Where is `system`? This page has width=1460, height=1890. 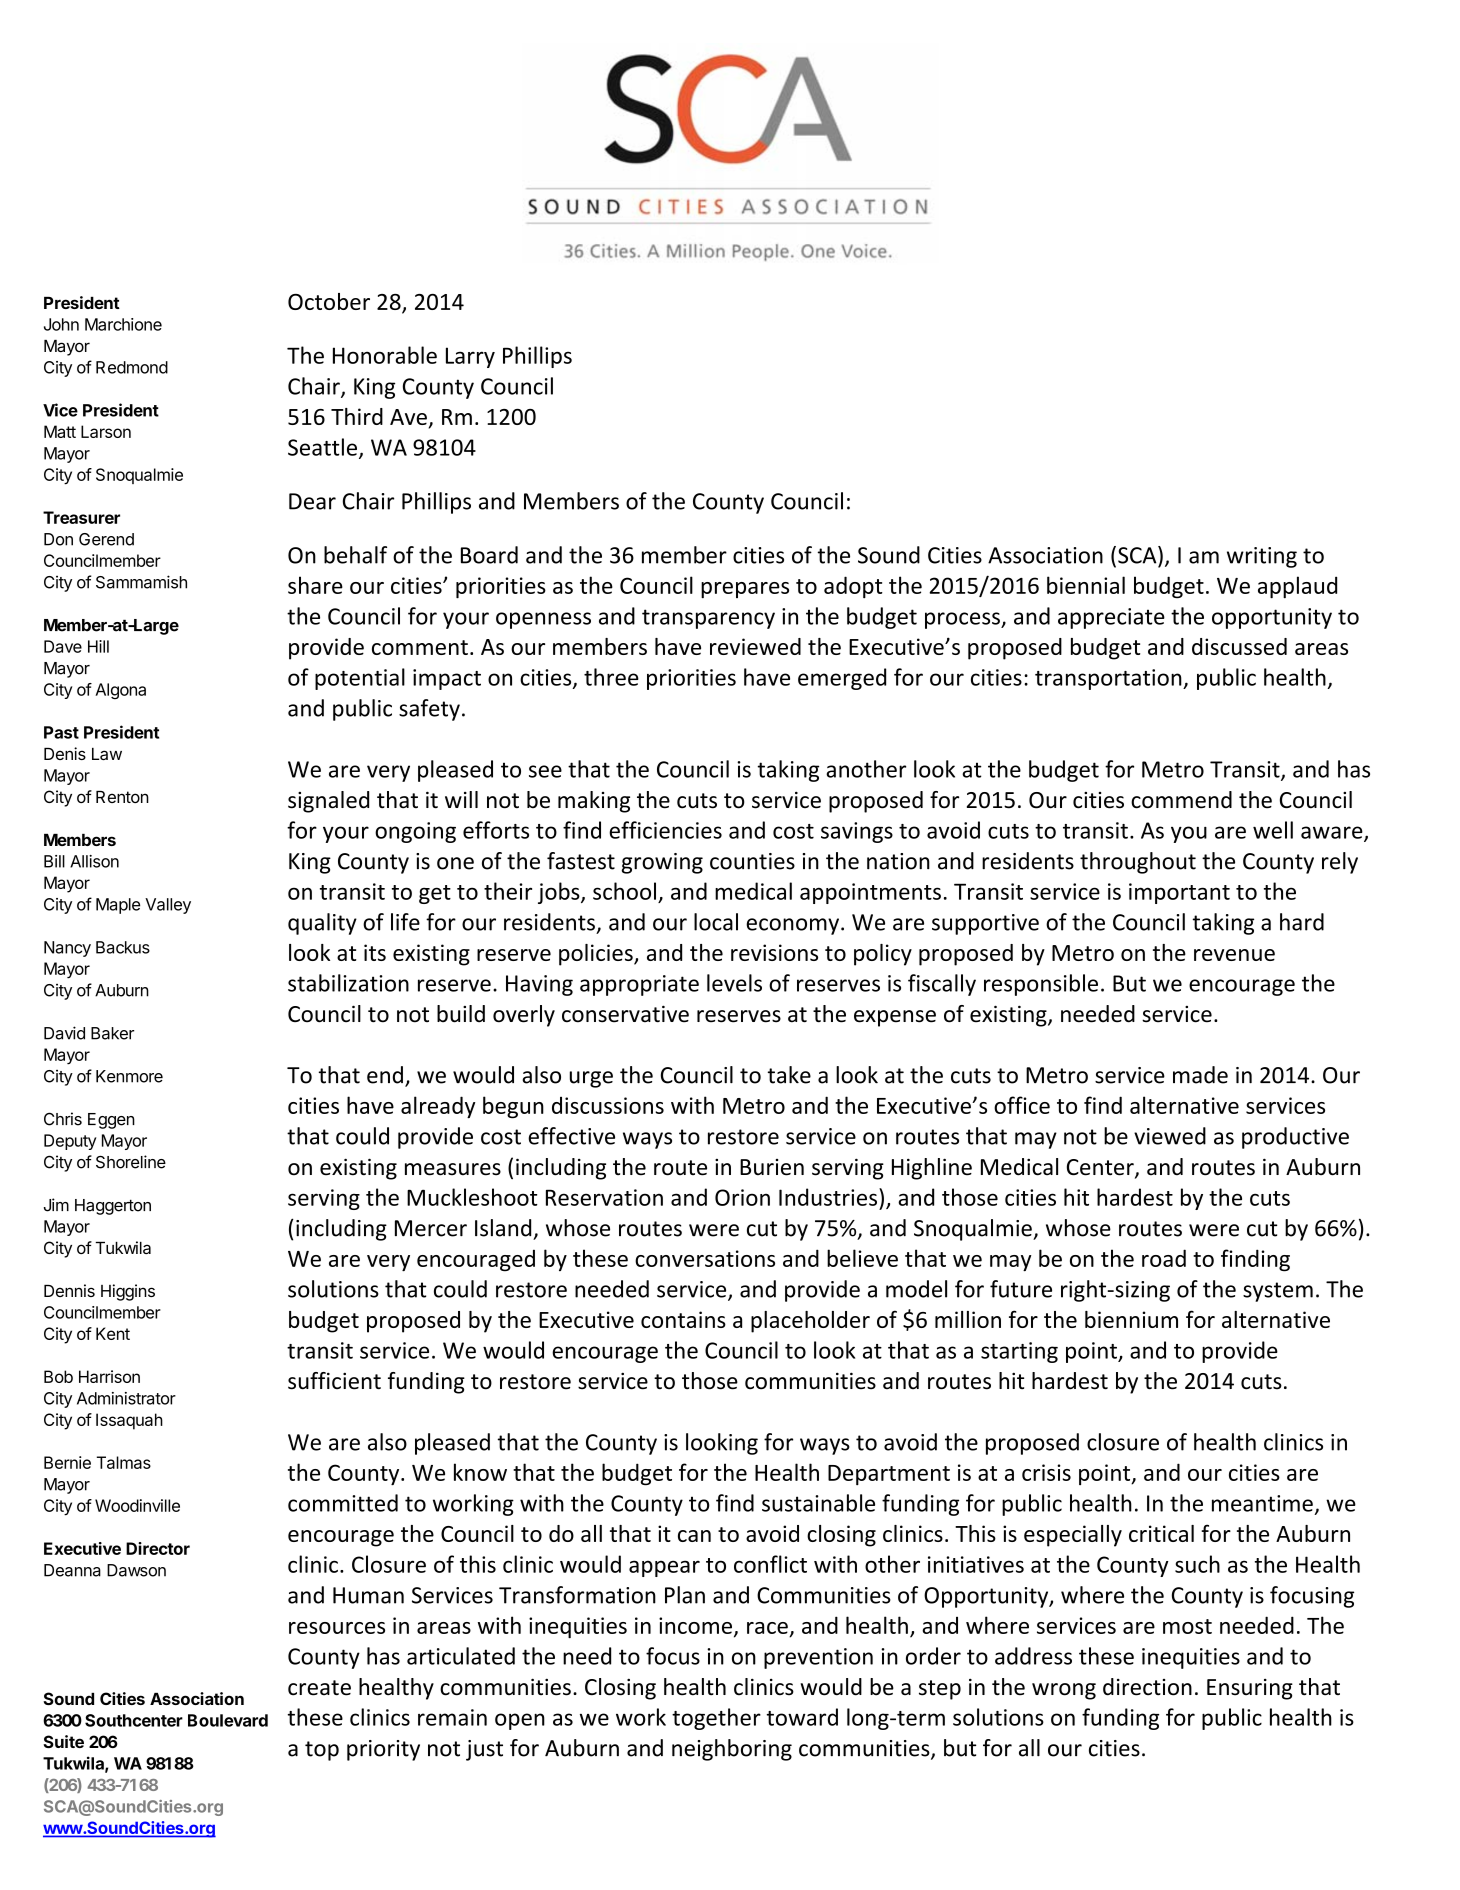
system is located at coordinates (1278, 1292).
